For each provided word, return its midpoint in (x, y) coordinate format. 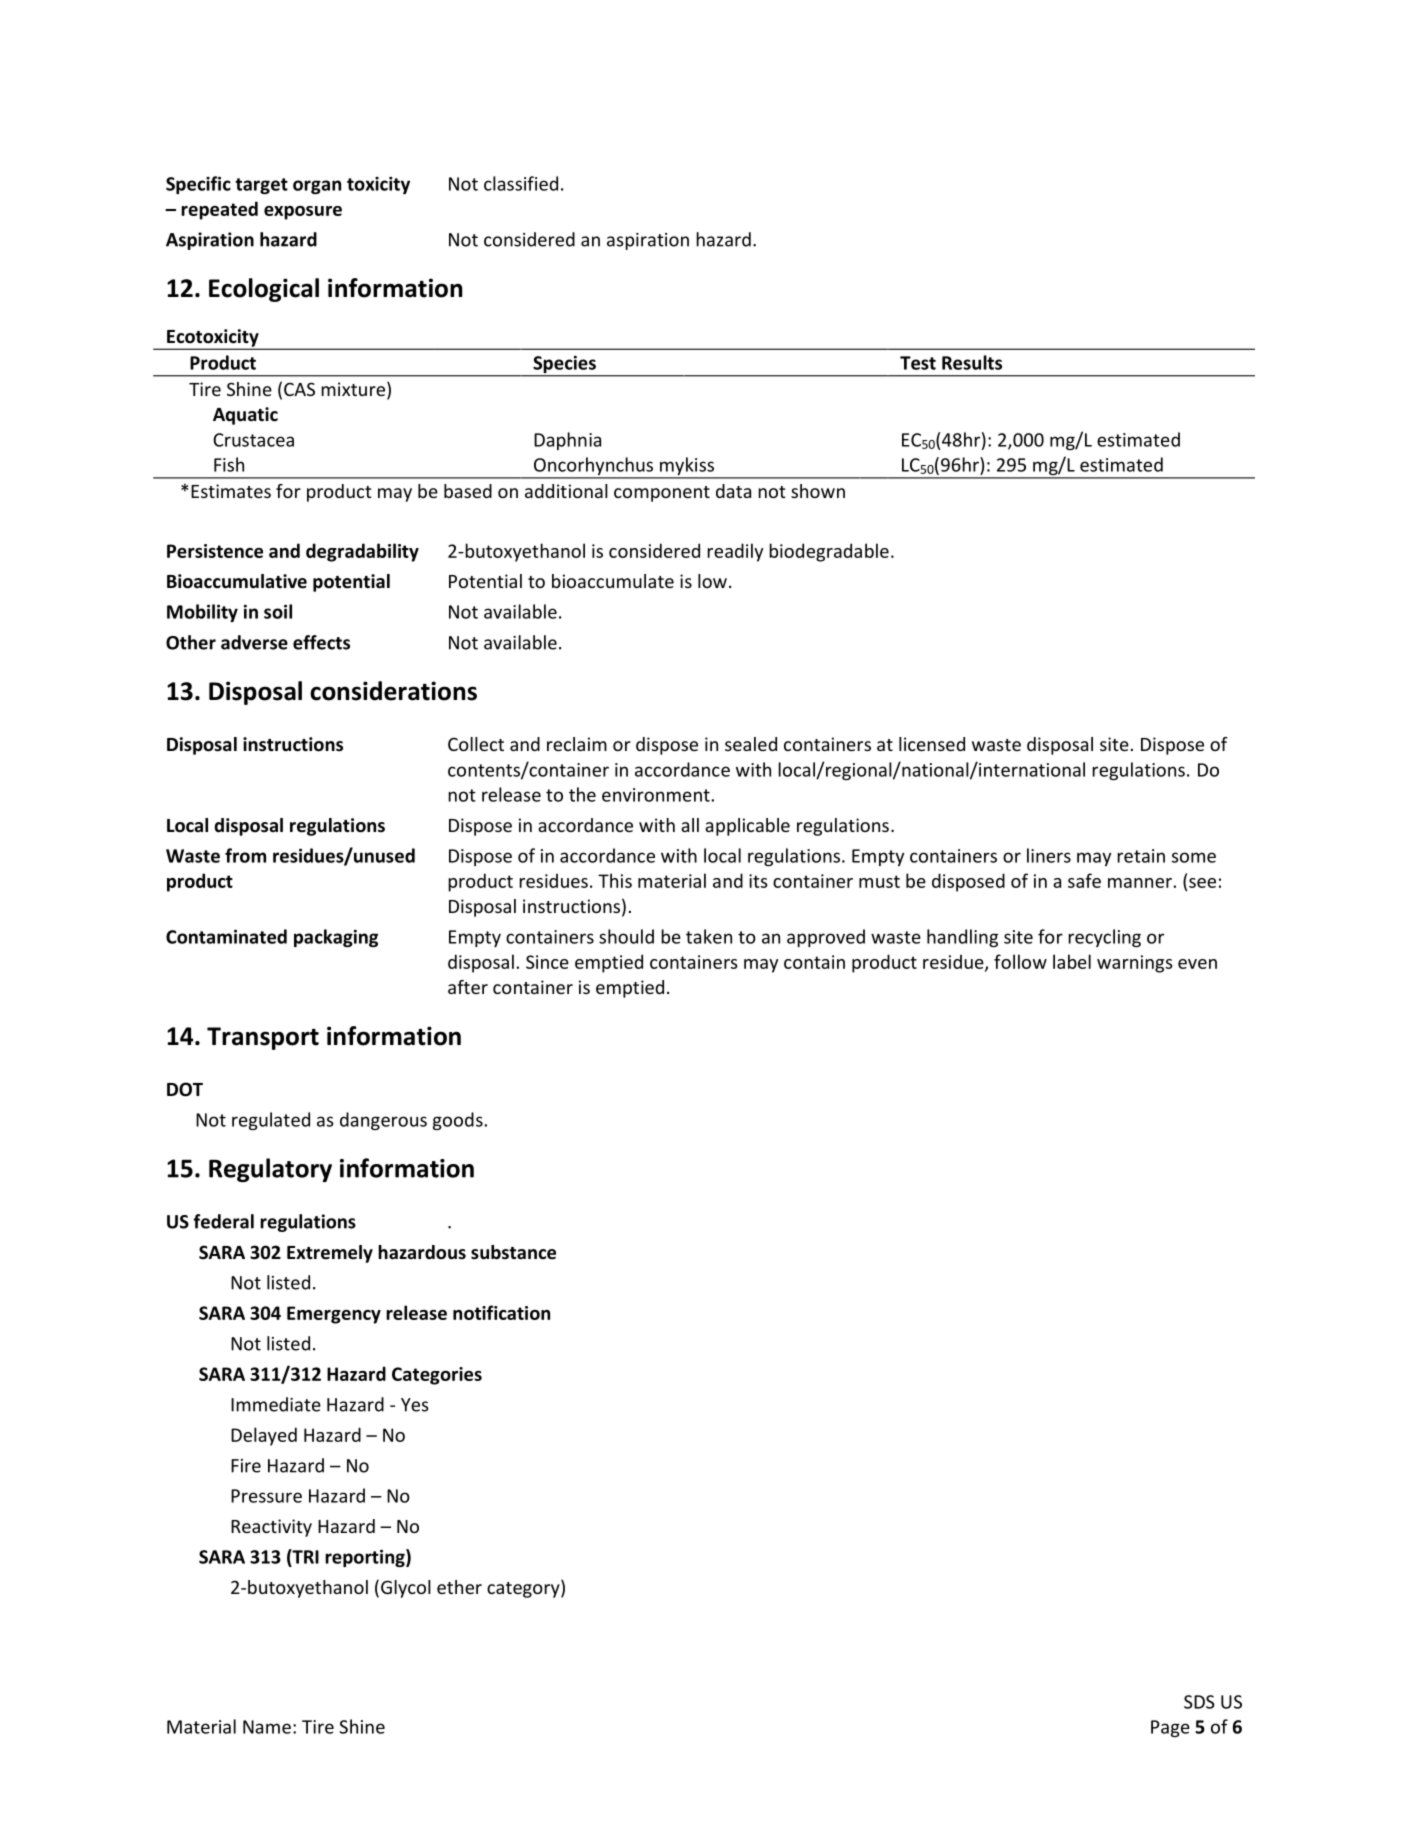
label (1072, 961)
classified (521, 183)
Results (972, 362)
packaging (336, 938)
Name (267, 1727)
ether (459, 1587)
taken (709, 936)
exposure (303, 213)
